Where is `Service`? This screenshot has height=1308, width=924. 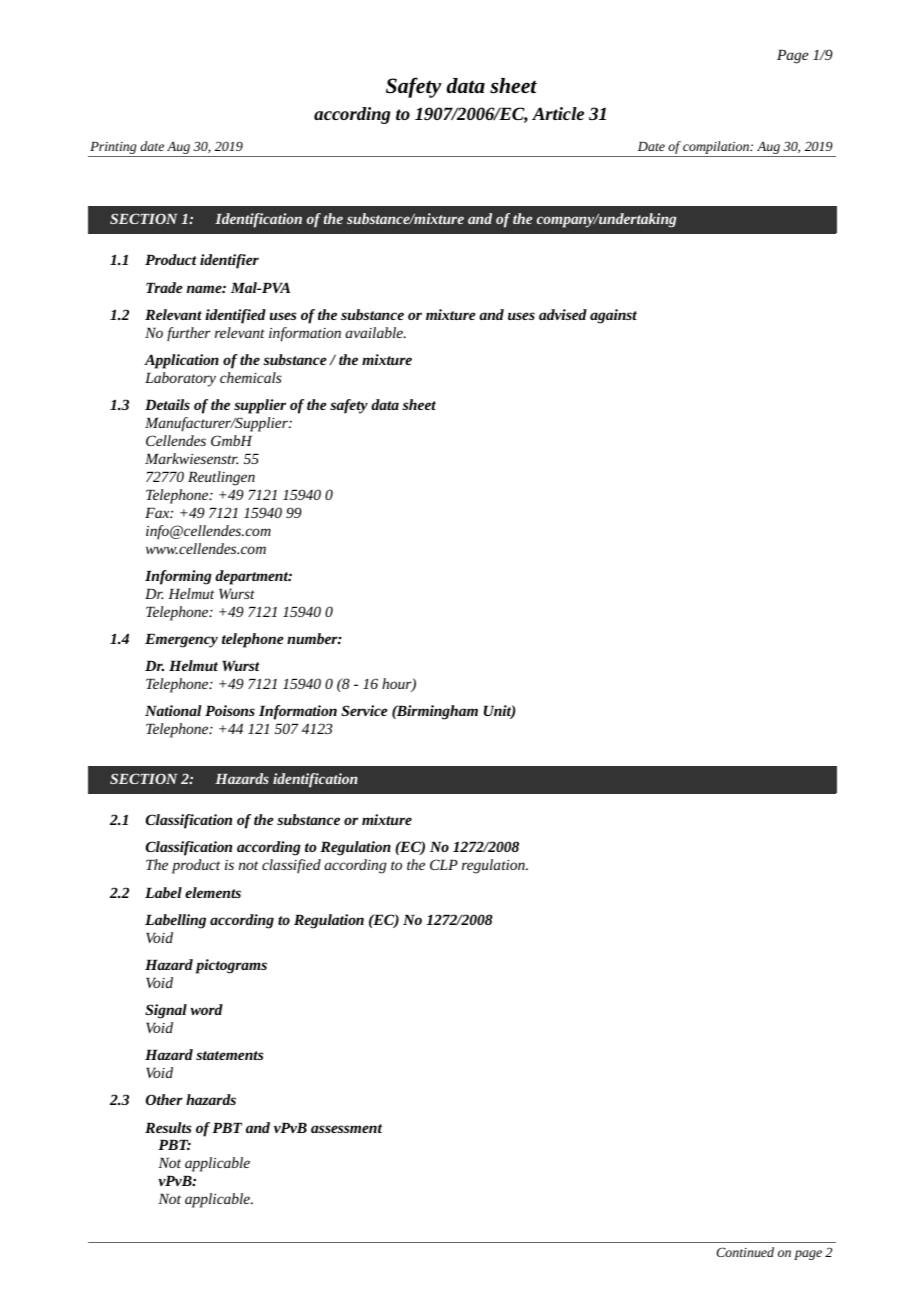
Service is located at coordinates (364, 710).
